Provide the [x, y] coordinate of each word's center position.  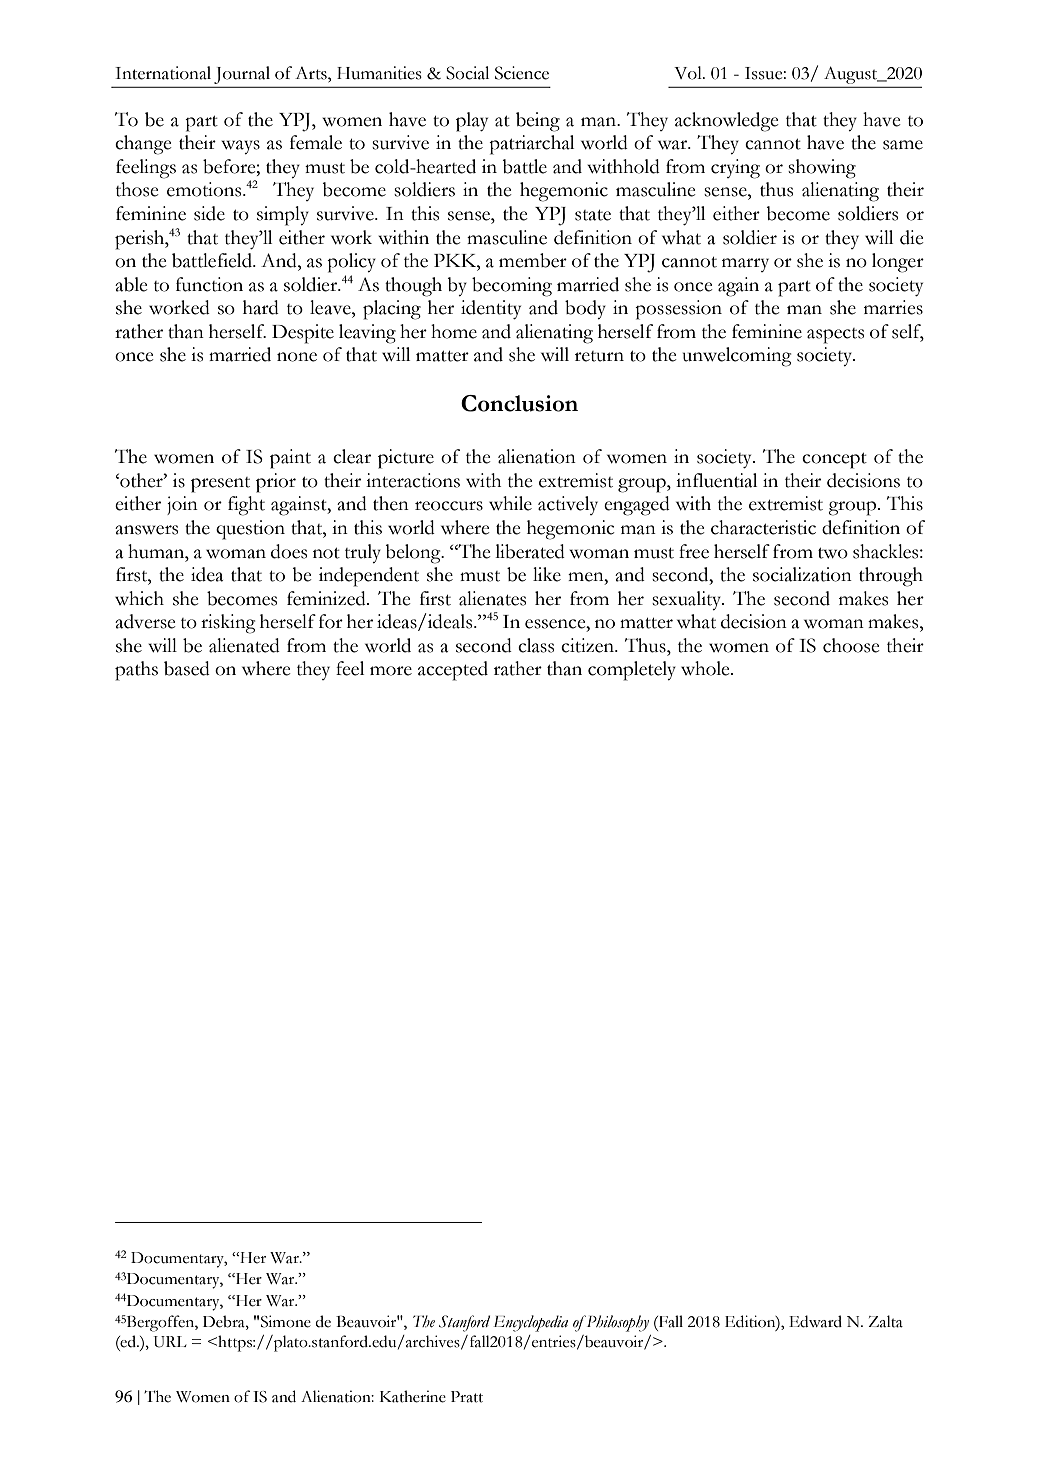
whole [706, 668]
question [250, 530]
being [538, 122]
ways [240, 147]
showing [822, 169]
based [187, 668]
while [510, 503]
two [833, 553]
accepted [453, 671]
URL [170, 1342]
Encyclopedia [530, 1323]
